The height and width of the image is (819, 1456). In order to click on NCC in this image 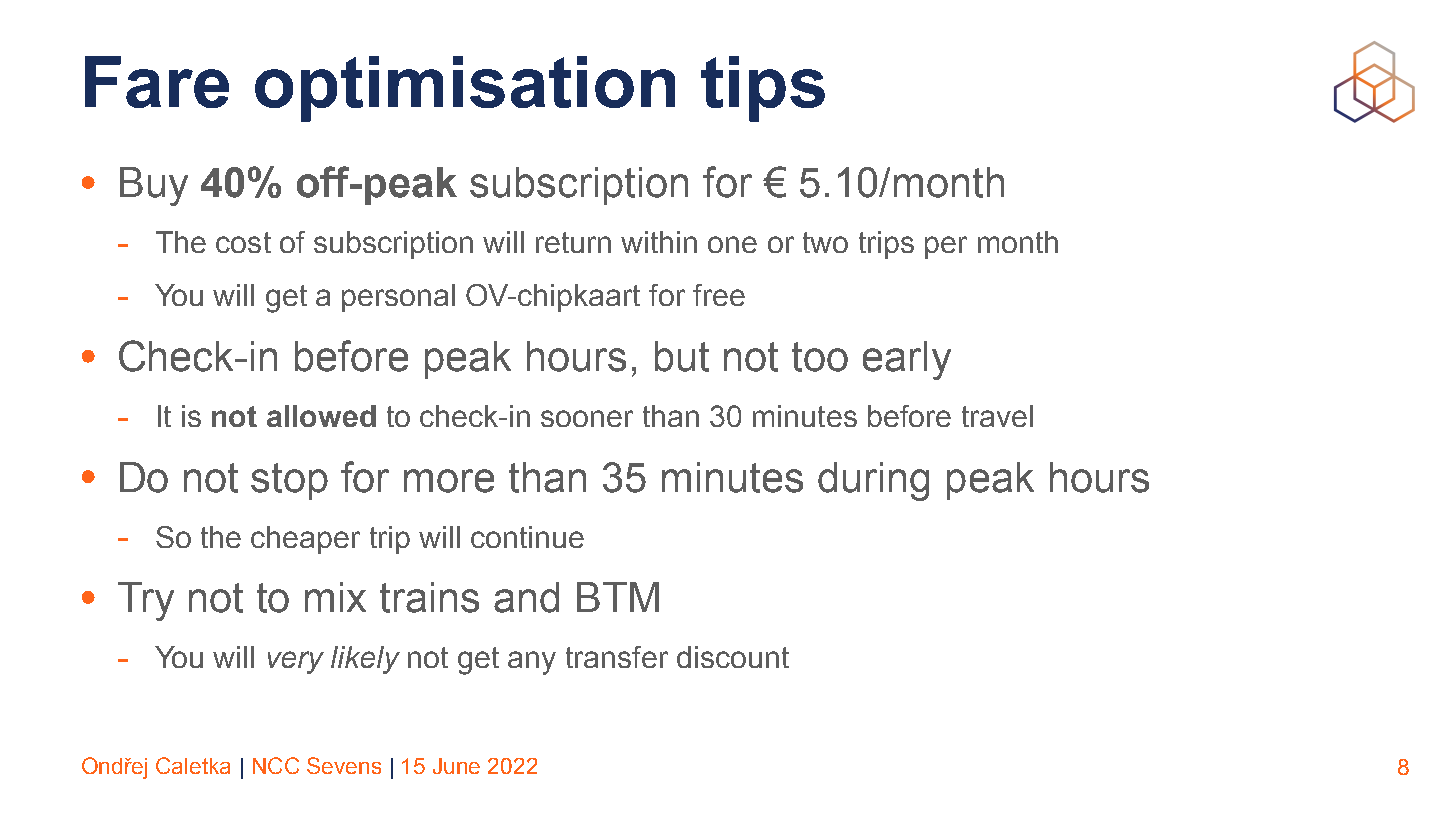, I will do `click(276, 765)`.
